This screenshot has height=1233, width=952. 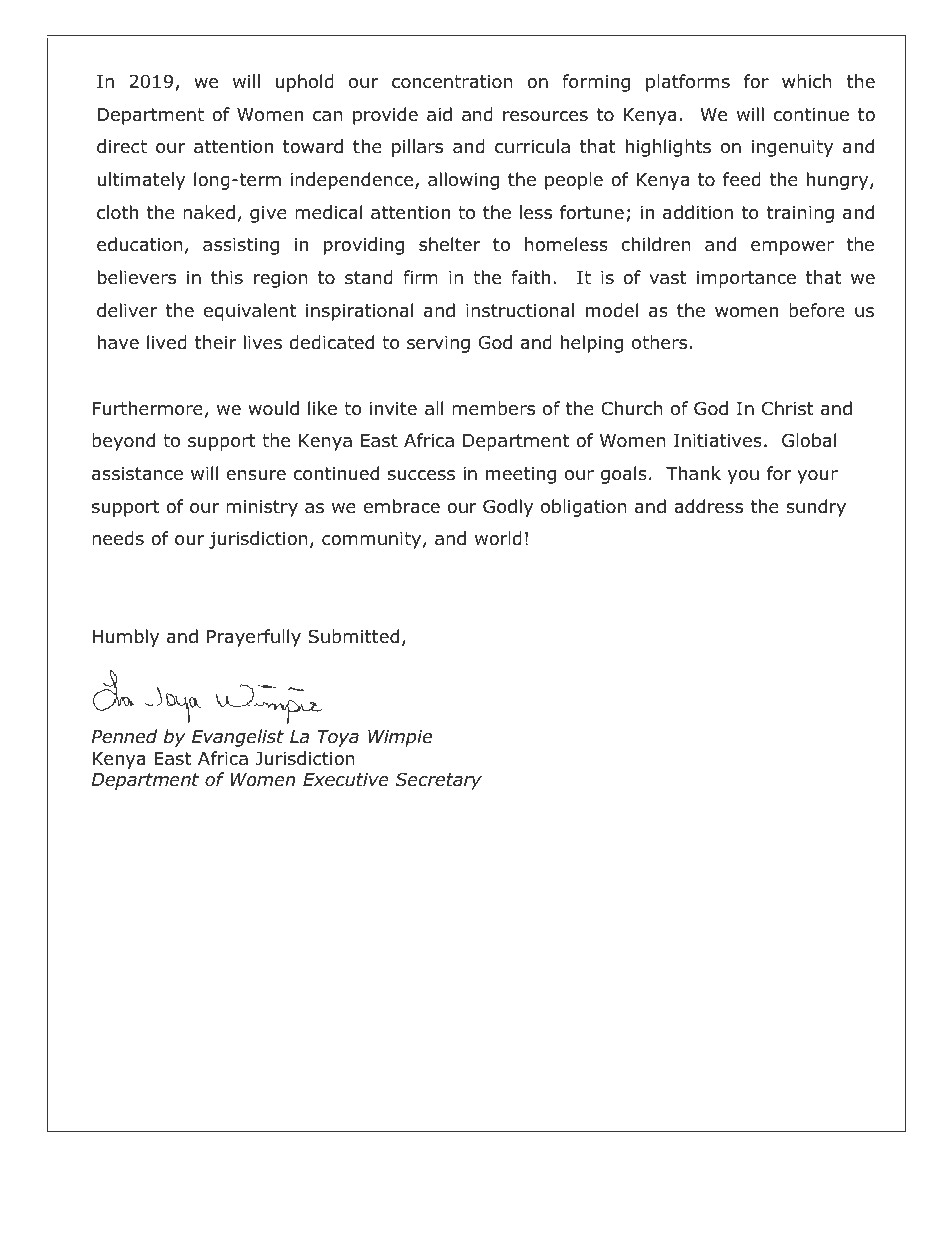 What do you see at coordinates (227, 277) in the screenshot?
I see `this` at bounding box center [227, 277].
